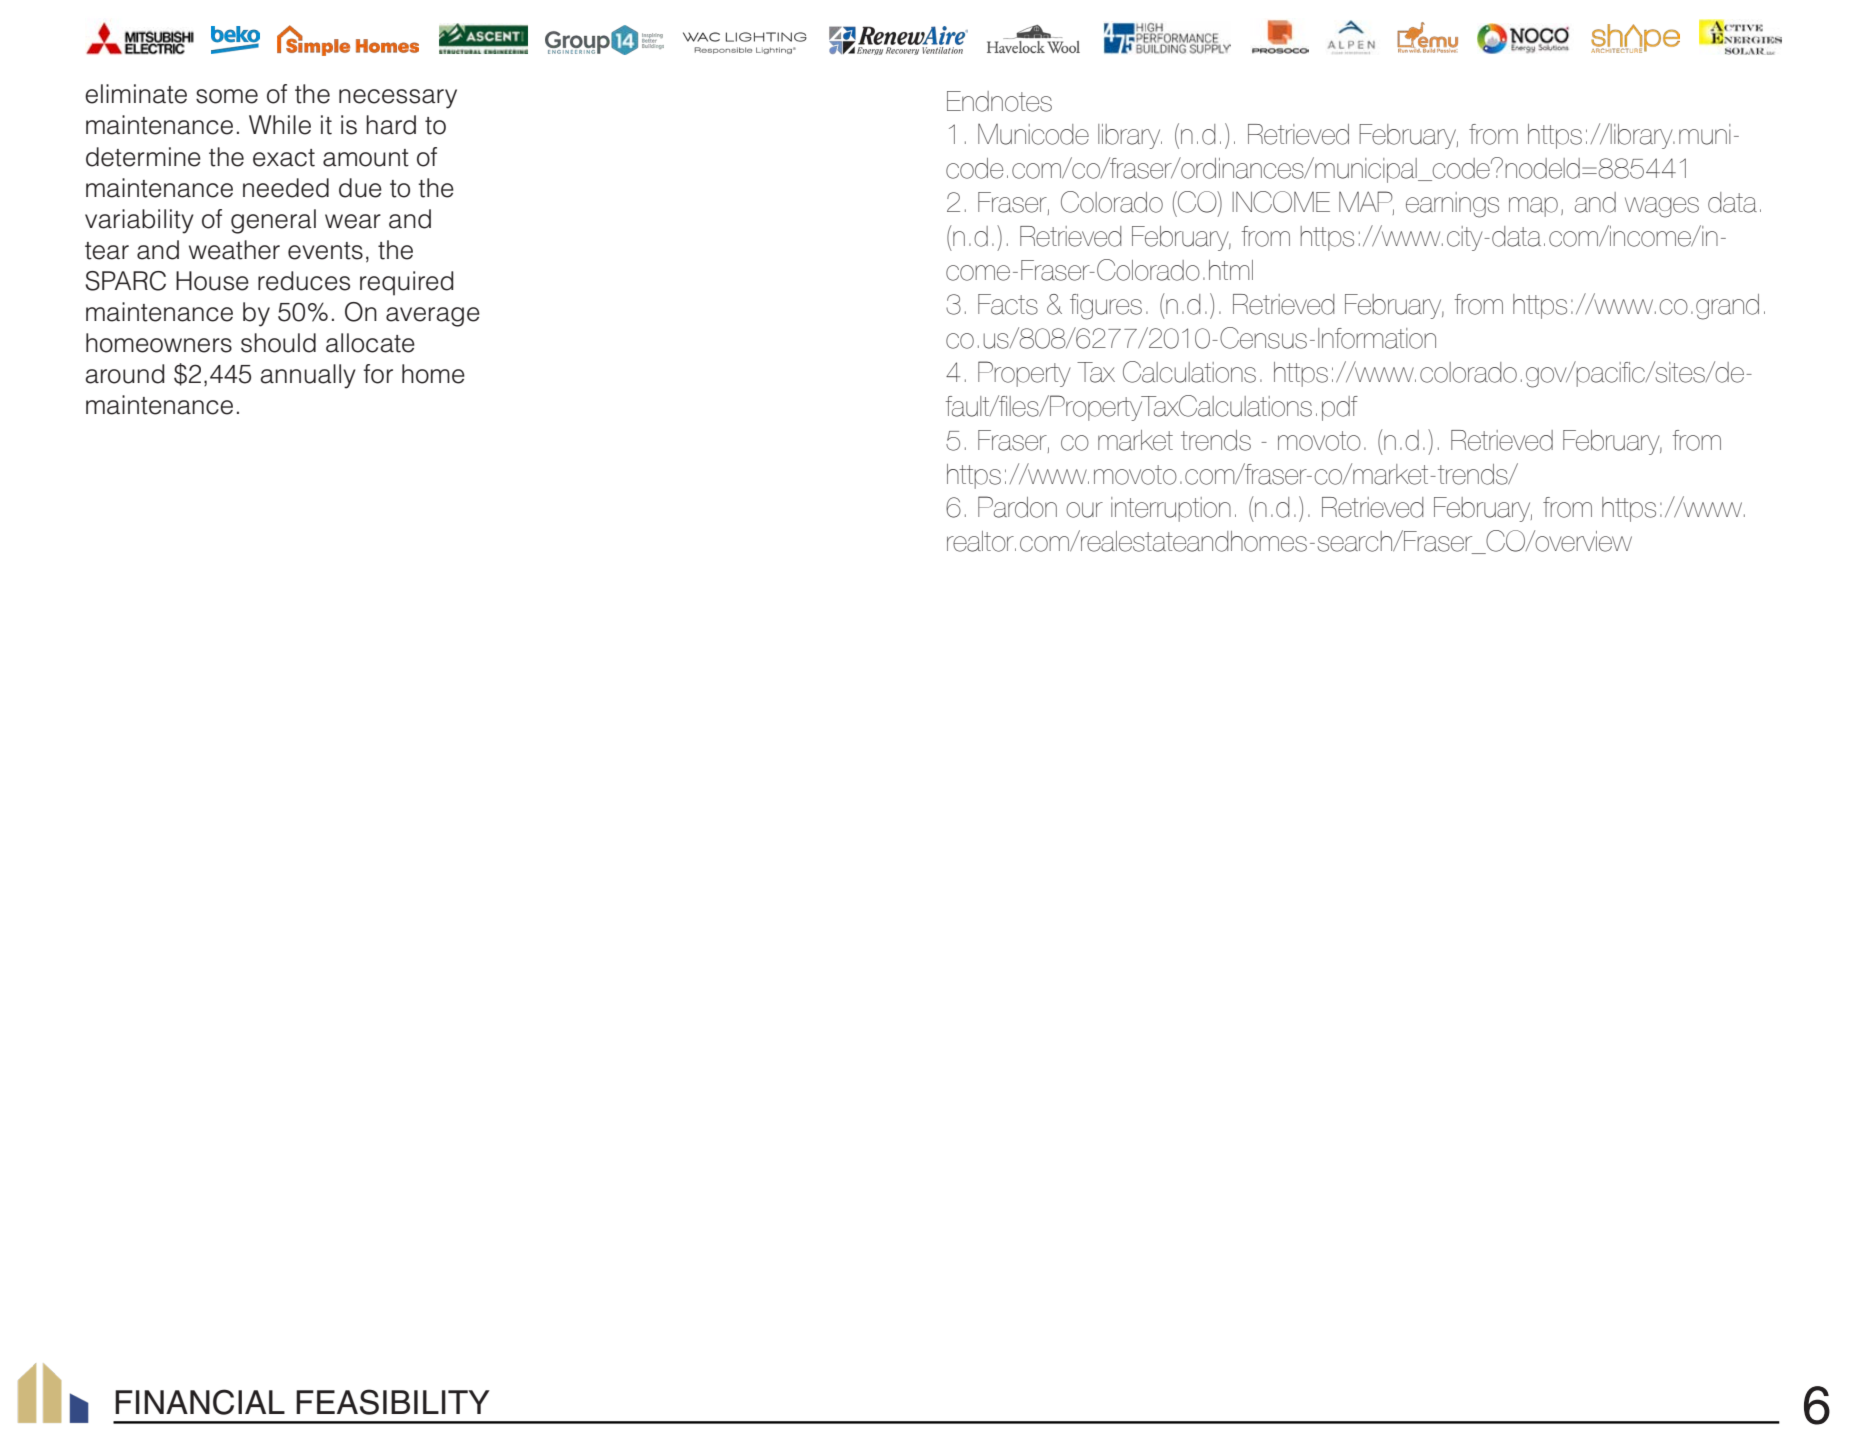  What do you see at coordinates (308, 376) in the page?
I see `annually` at bounding box center [308, 376].
